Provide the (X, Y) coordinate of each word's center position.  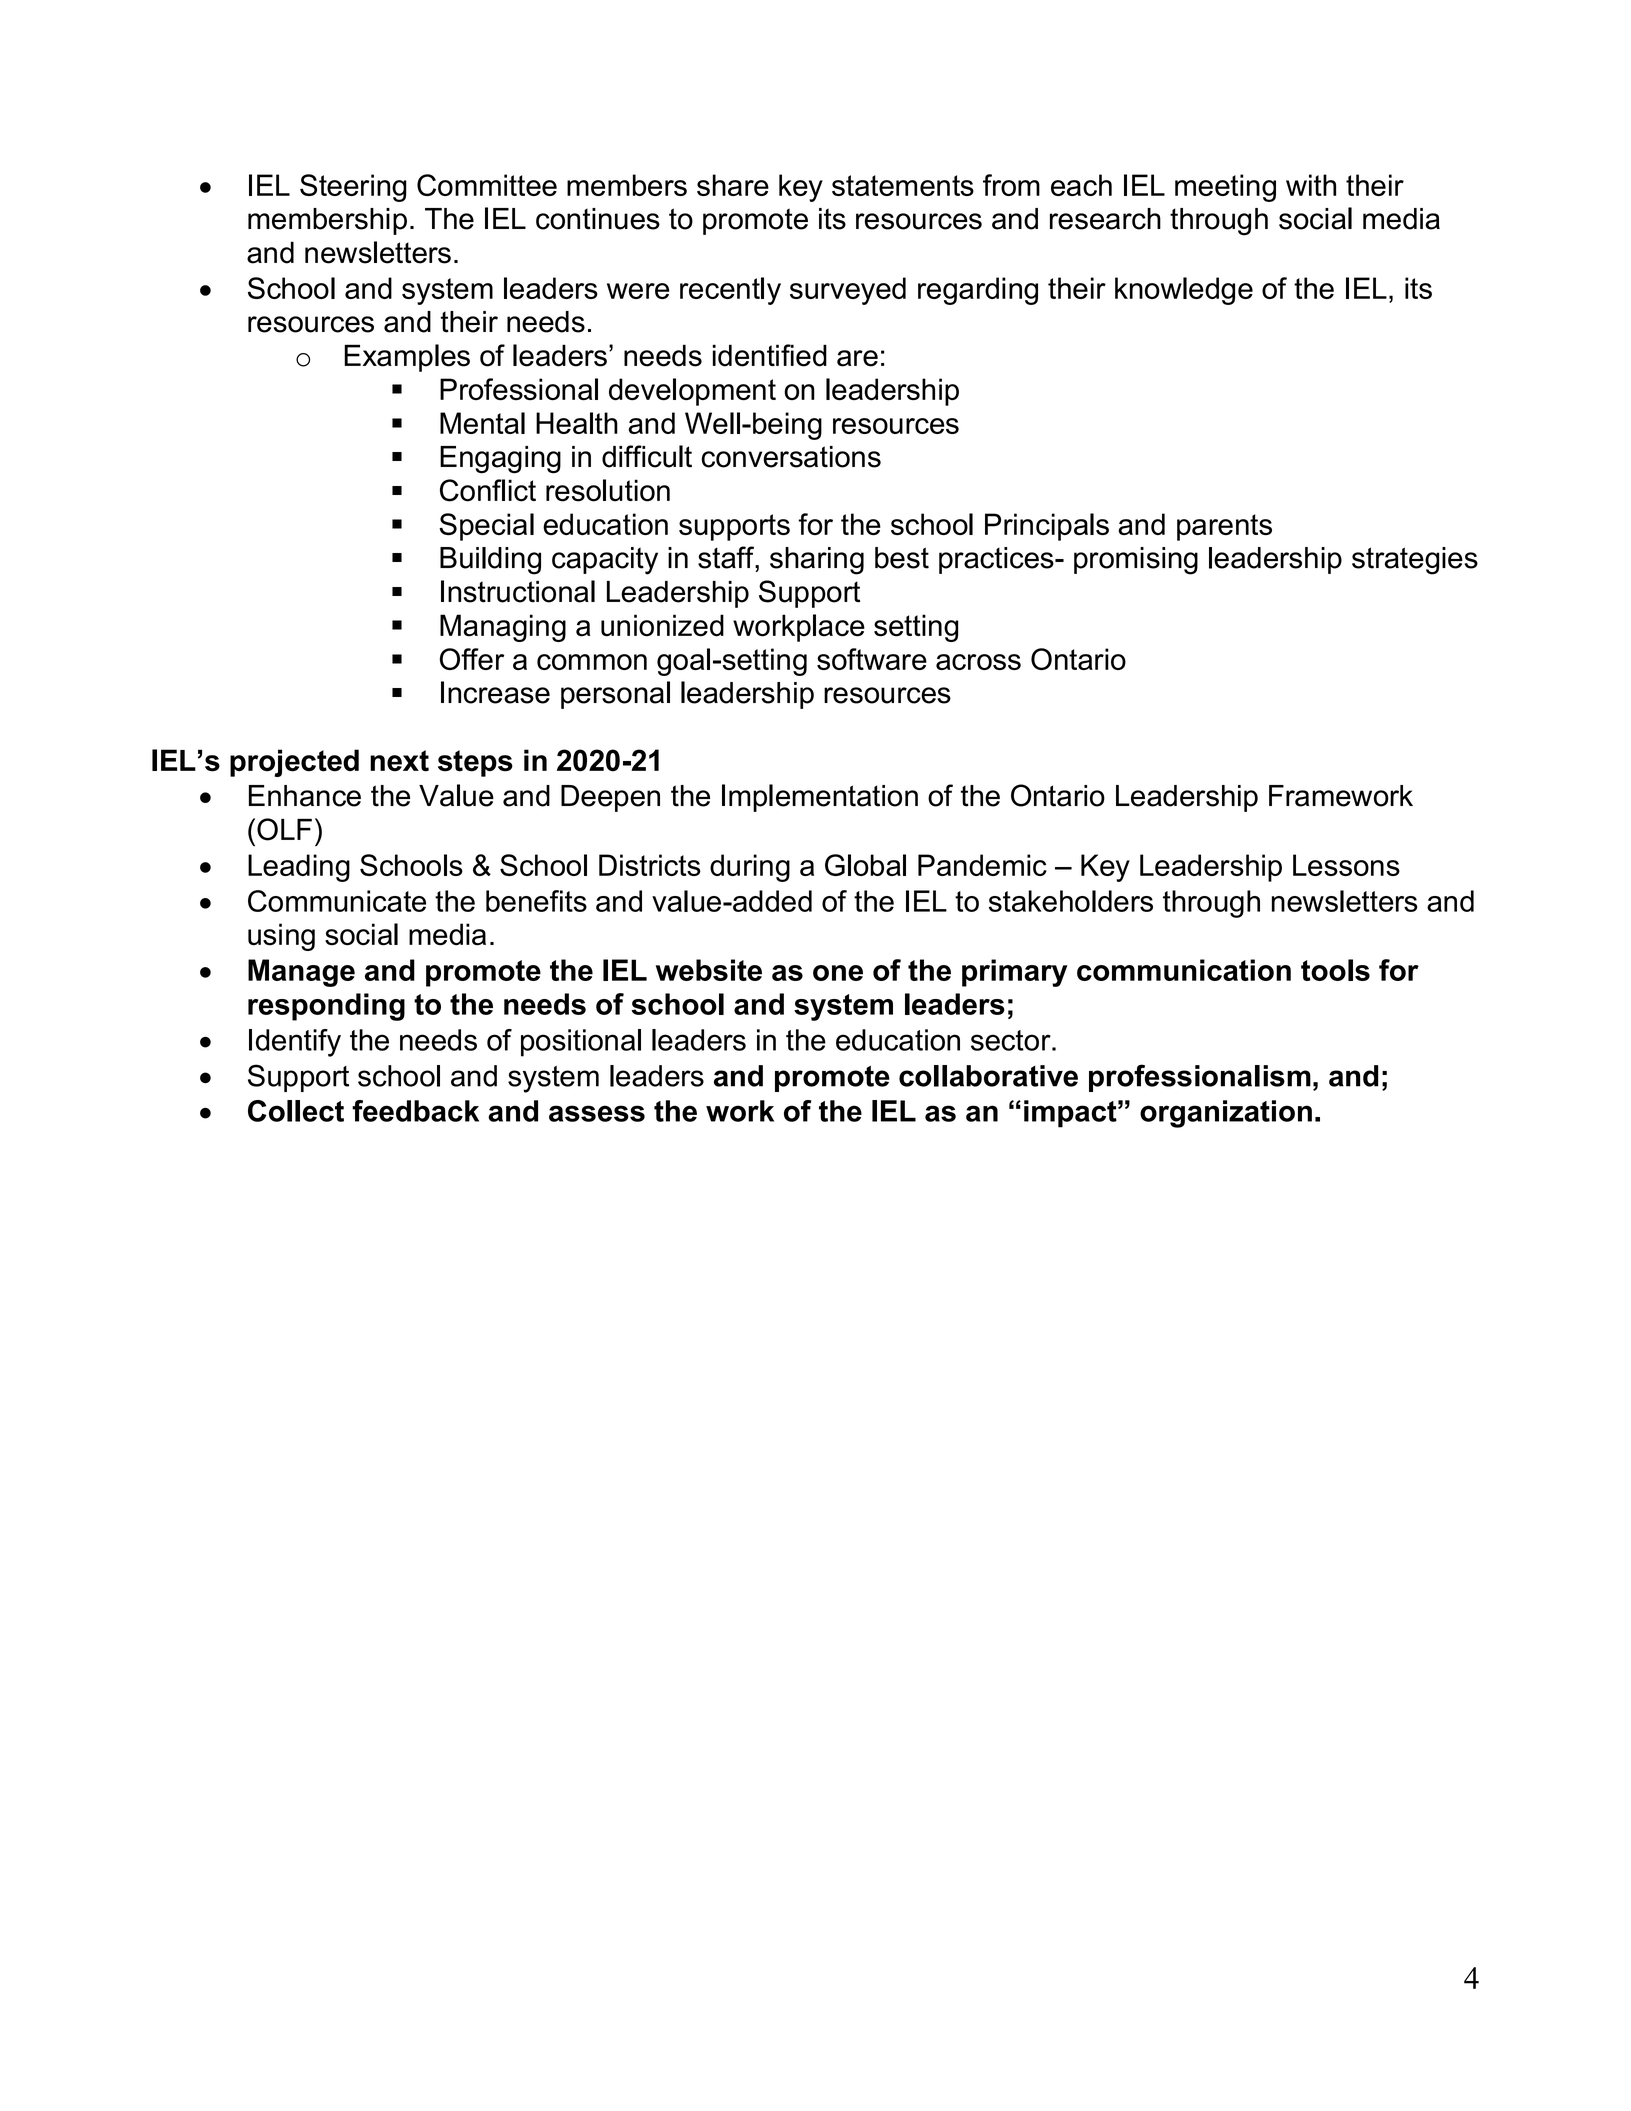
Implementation (820, 798)
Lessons (1346, 865)
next (399, 761)
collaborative (988, 1076)
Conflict (488, 490)
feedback (415, 1111)
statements (903, 185)
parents (1224, 527)
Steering (353, 188)
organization (1226, 1114)
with (1311, 185)
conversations (791, 457)
